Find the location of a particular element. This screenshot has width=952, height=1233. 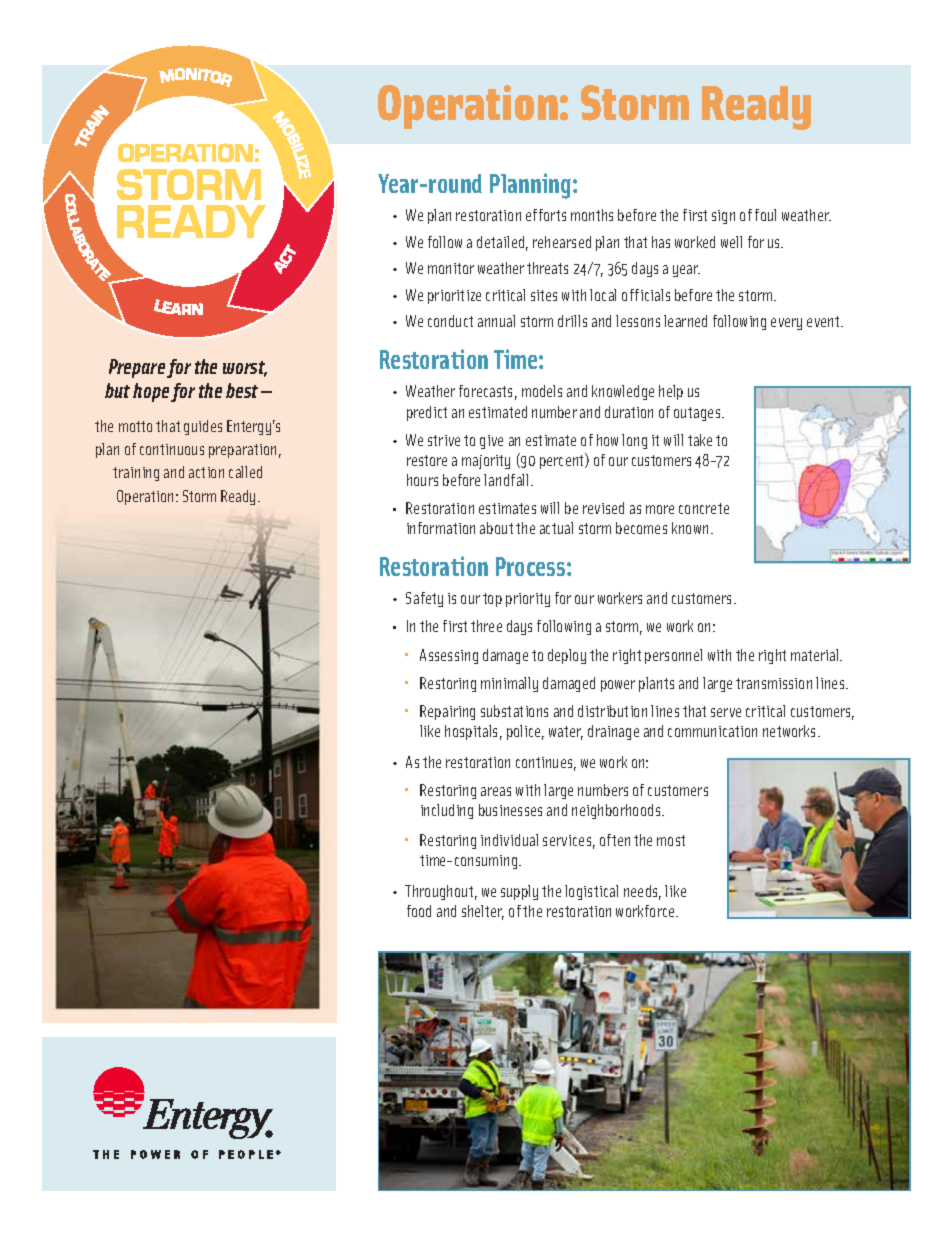

food is located at coordinates (419, 911).
